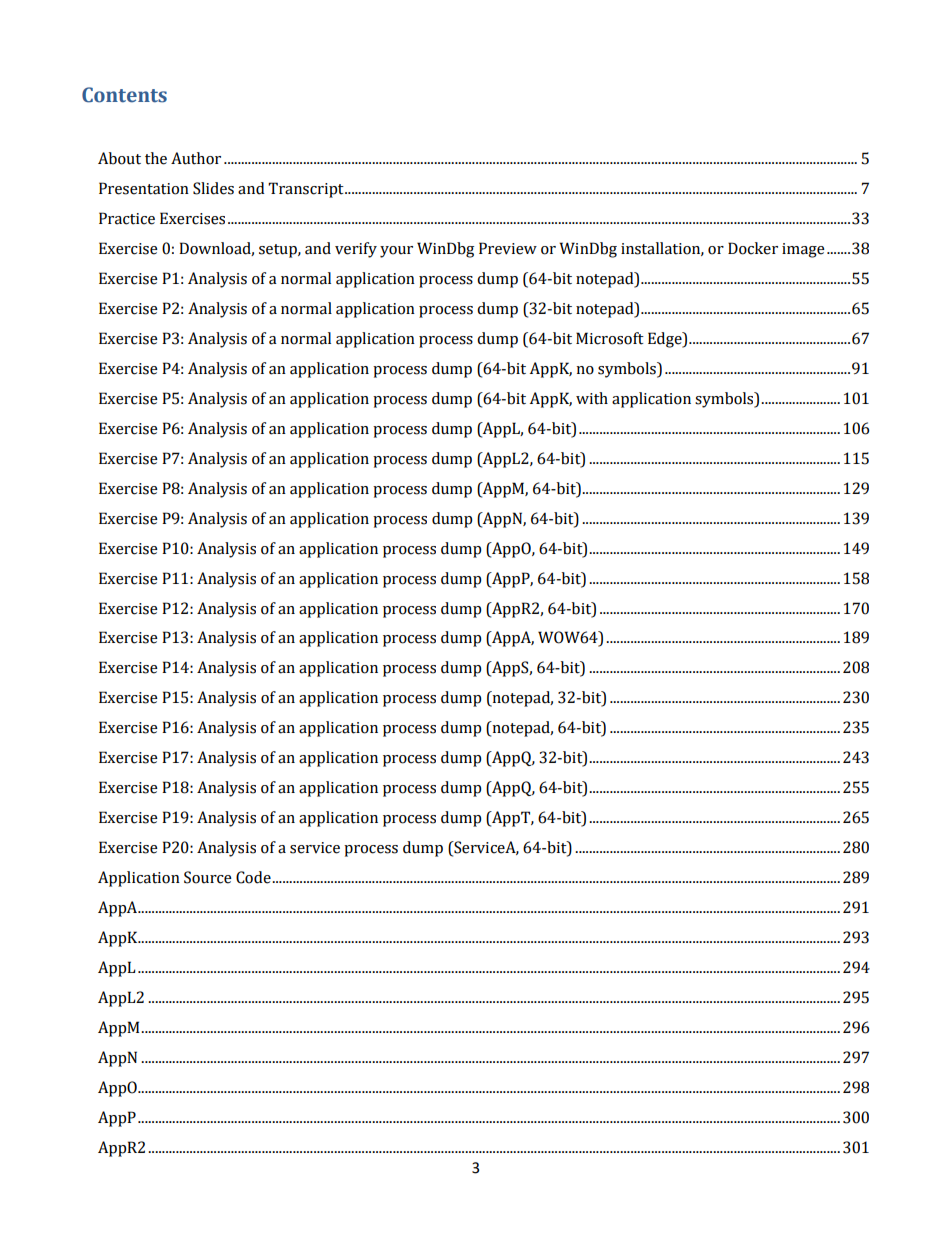 The image size is (952, 1251). I want to click on with, so click(592, 398).
